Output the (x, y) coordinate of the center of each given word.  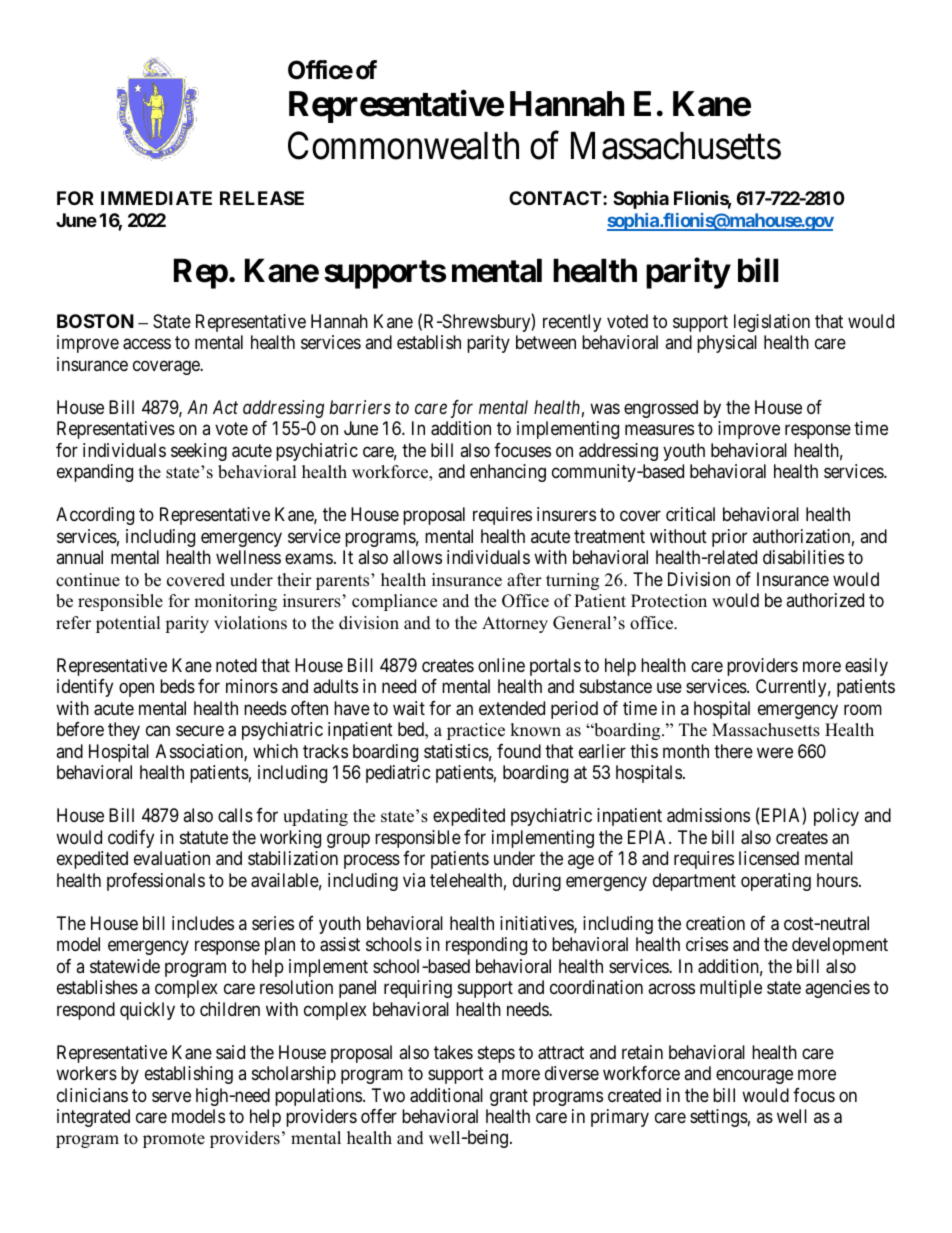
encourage (754, 1076)
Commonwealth (403, 145)
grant (509, 1097)
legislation (772, 323)
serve (171, 1096)
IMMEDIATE (156, 198)
